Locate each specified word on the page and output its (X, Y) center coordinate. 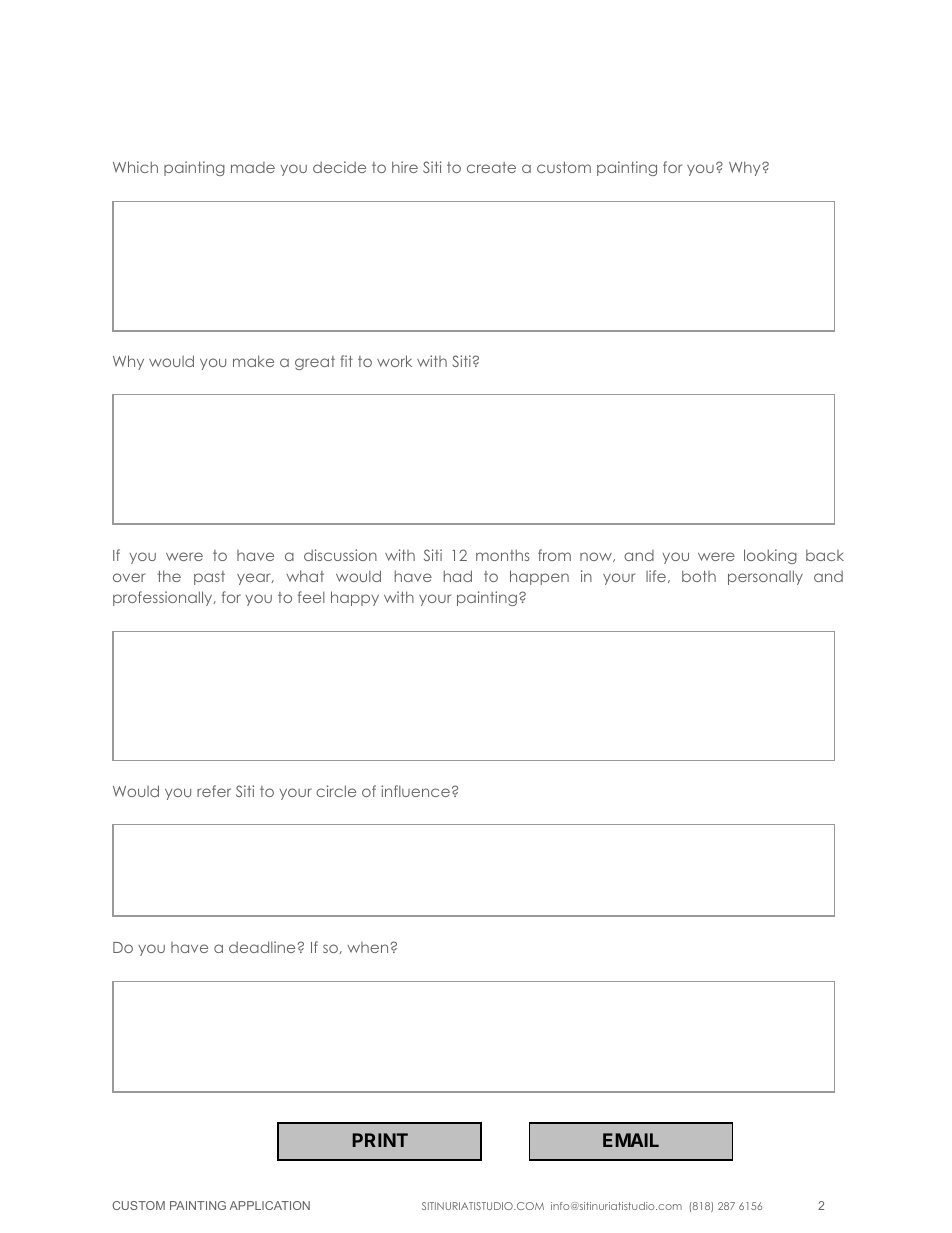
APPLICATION (269, 1205)
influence (415, 791)
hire (405, 167)
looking (770, 556)
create (491, 167)
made (253, 167)
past (209, 578)
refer (214, 791)
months (502, 555)
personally (765, 577)
